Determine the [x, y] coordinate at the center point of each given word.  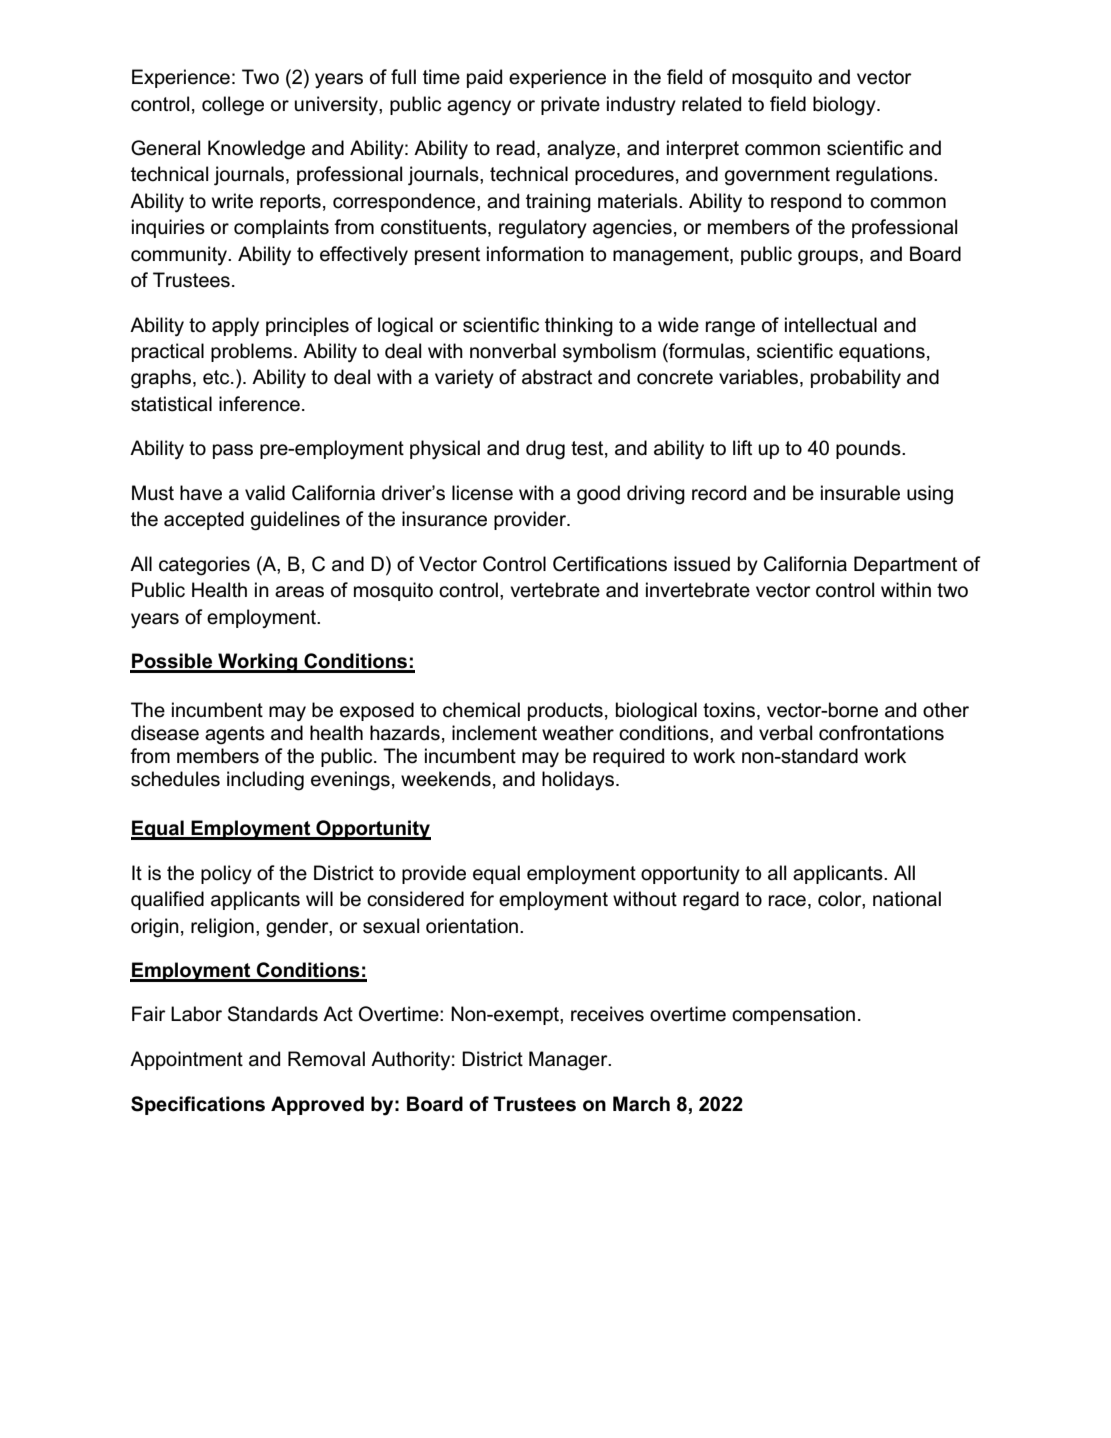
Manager [569, 1061]
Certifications [610, 564]
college [233, 106]
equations [882, 352]
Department [905, 565]
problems [251, 352]
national [907, 899]
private [570, 105]
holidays [579, 780]
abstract [557, 377]
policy [226, 874]
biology [845, 106]
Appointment [186, 1060]
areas [299, 592]
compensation [793, 1015]
